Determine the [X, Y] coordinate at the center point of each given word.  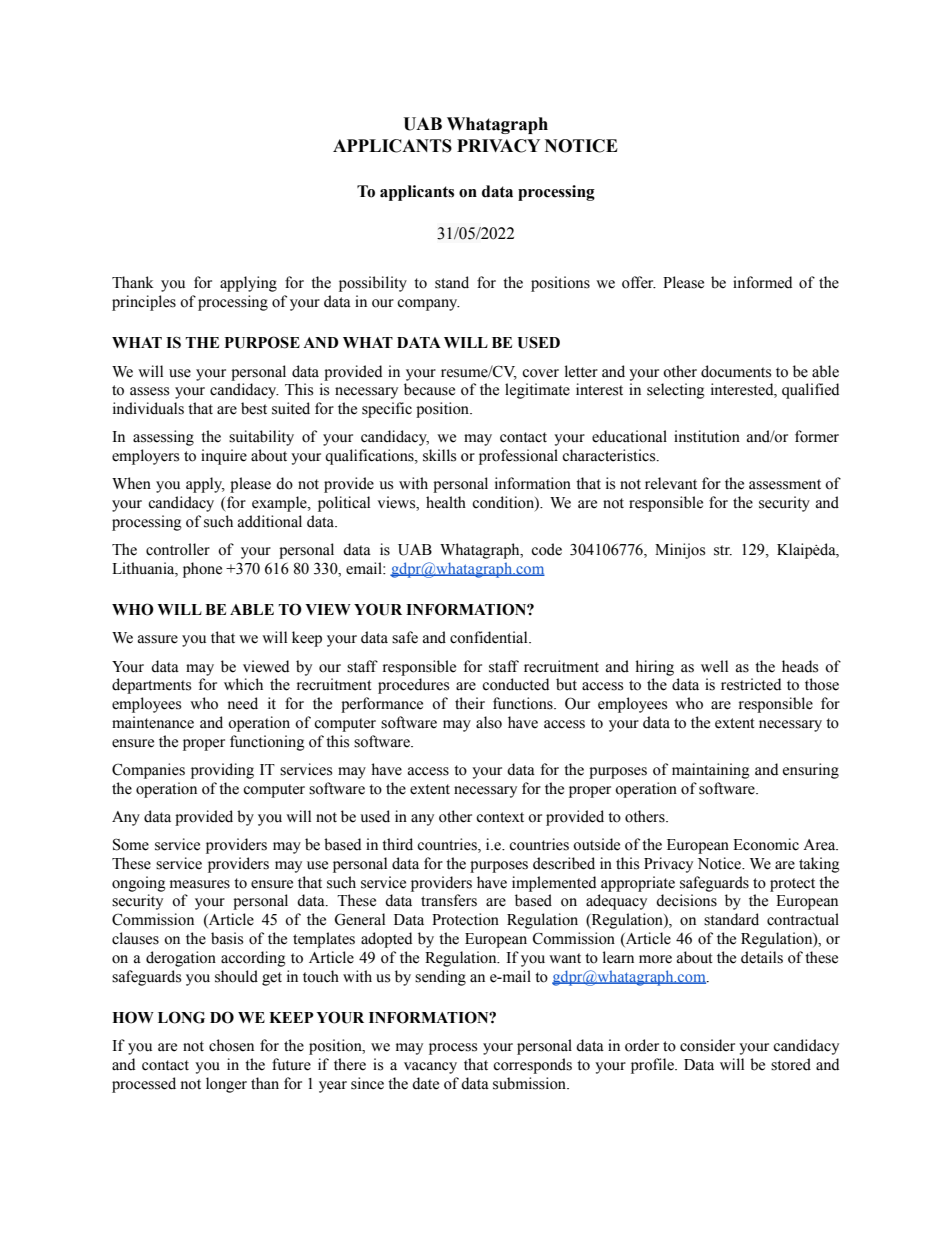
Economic [766, 844]
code [546, 549]
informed [762, 282]
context [500, 817]
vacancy [430, 1068]
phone [202, 570]
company [428, 305]
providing [222, 771]
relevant [671, 483]
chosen [231, 1045]
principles [144, 303]
